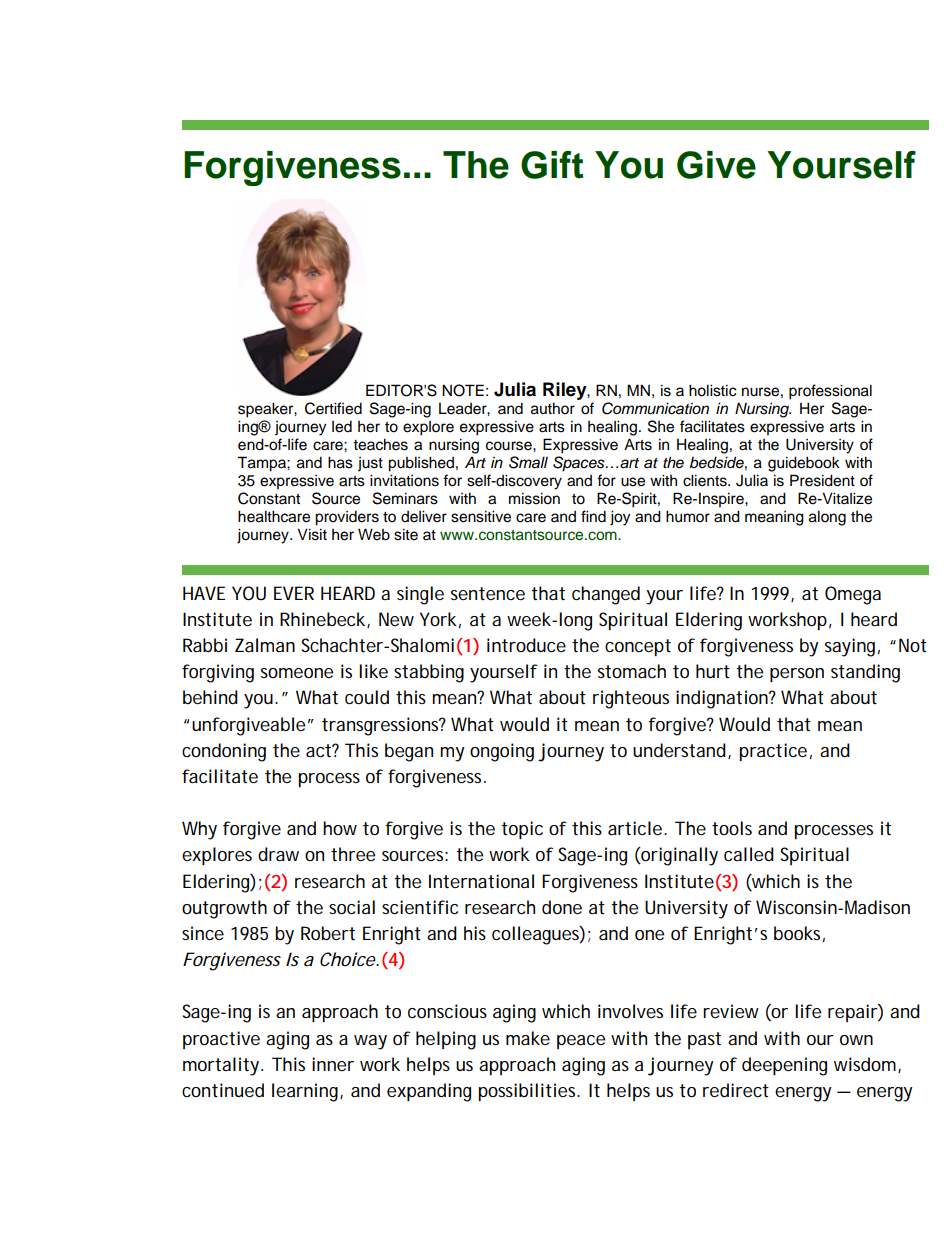 This screenshot has height=1233, width=952. I want to click on holistic, so click(713, 390).
